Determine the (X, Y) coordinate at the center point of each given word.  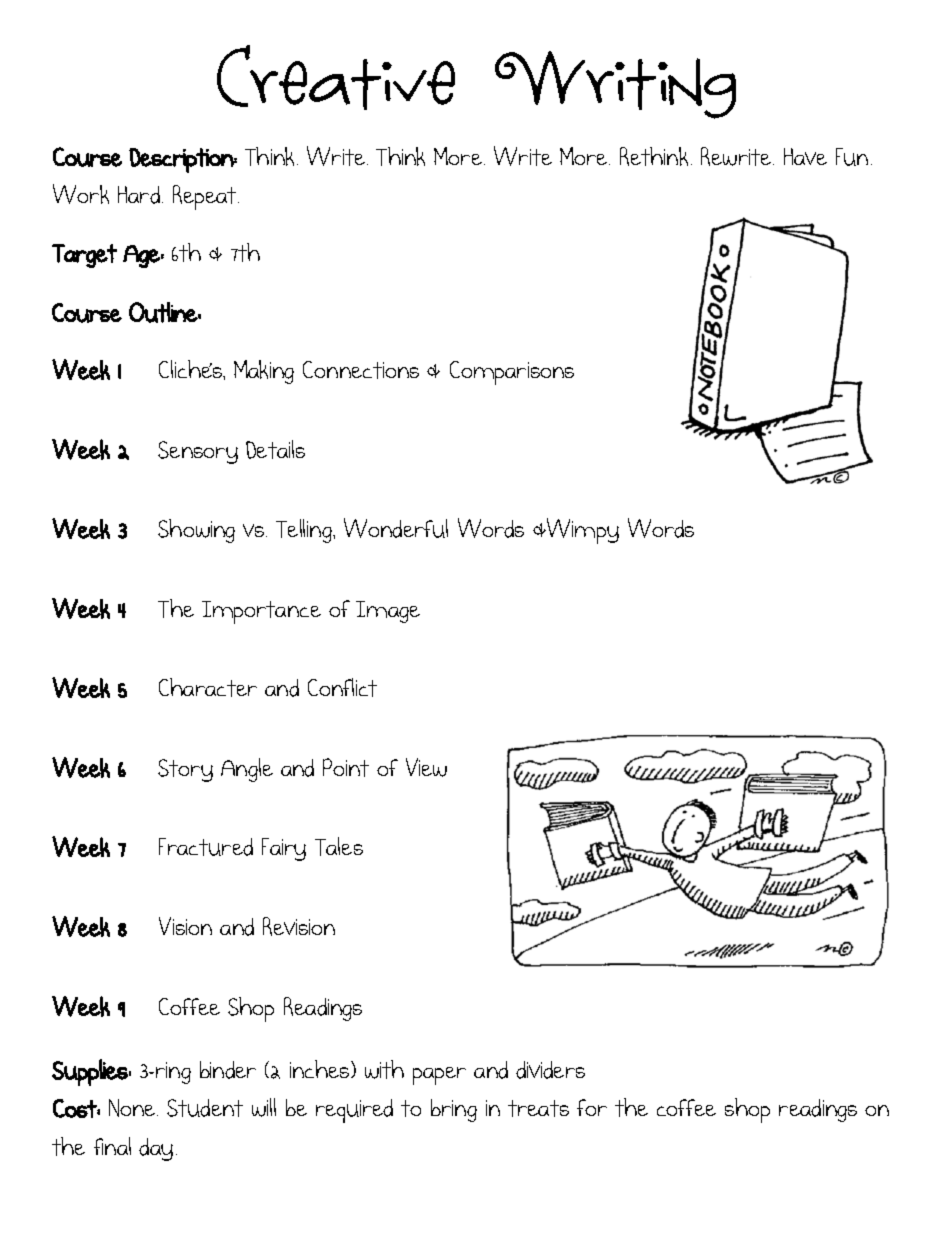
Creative (336, 77)
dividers (550, 1070)
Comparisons (512, 373)
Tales (339, 846)
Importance (261, 612)
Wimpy (582, 531)
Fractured (206, 847)
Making (264, 372)
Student (205, 1108)
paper (439, 1076)
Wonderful (396, 528)
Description (182, 160)
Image (388, 612)
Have (805, 156)
